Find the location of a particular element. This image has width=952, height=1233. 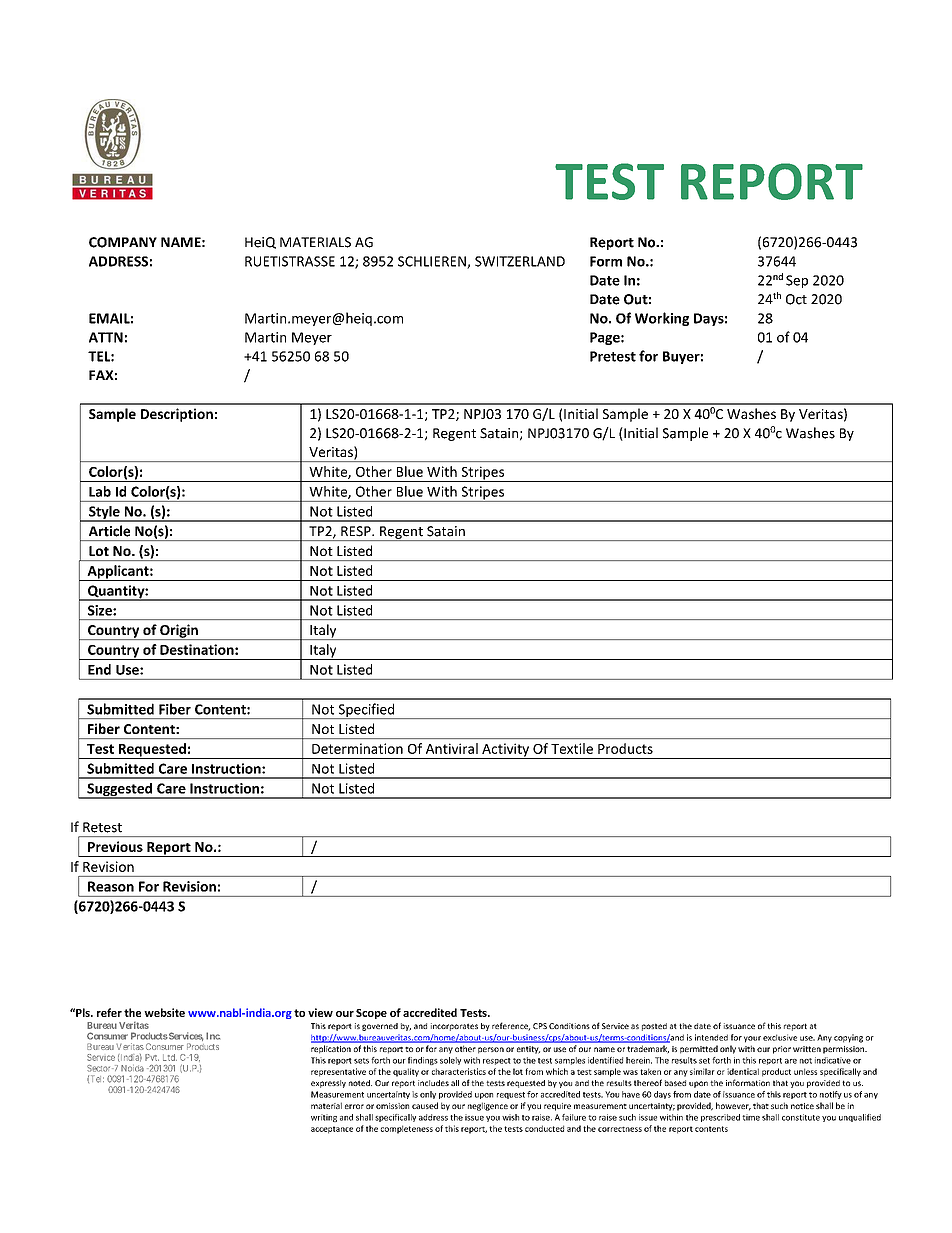

Working is located at coordinates (662, 319).
